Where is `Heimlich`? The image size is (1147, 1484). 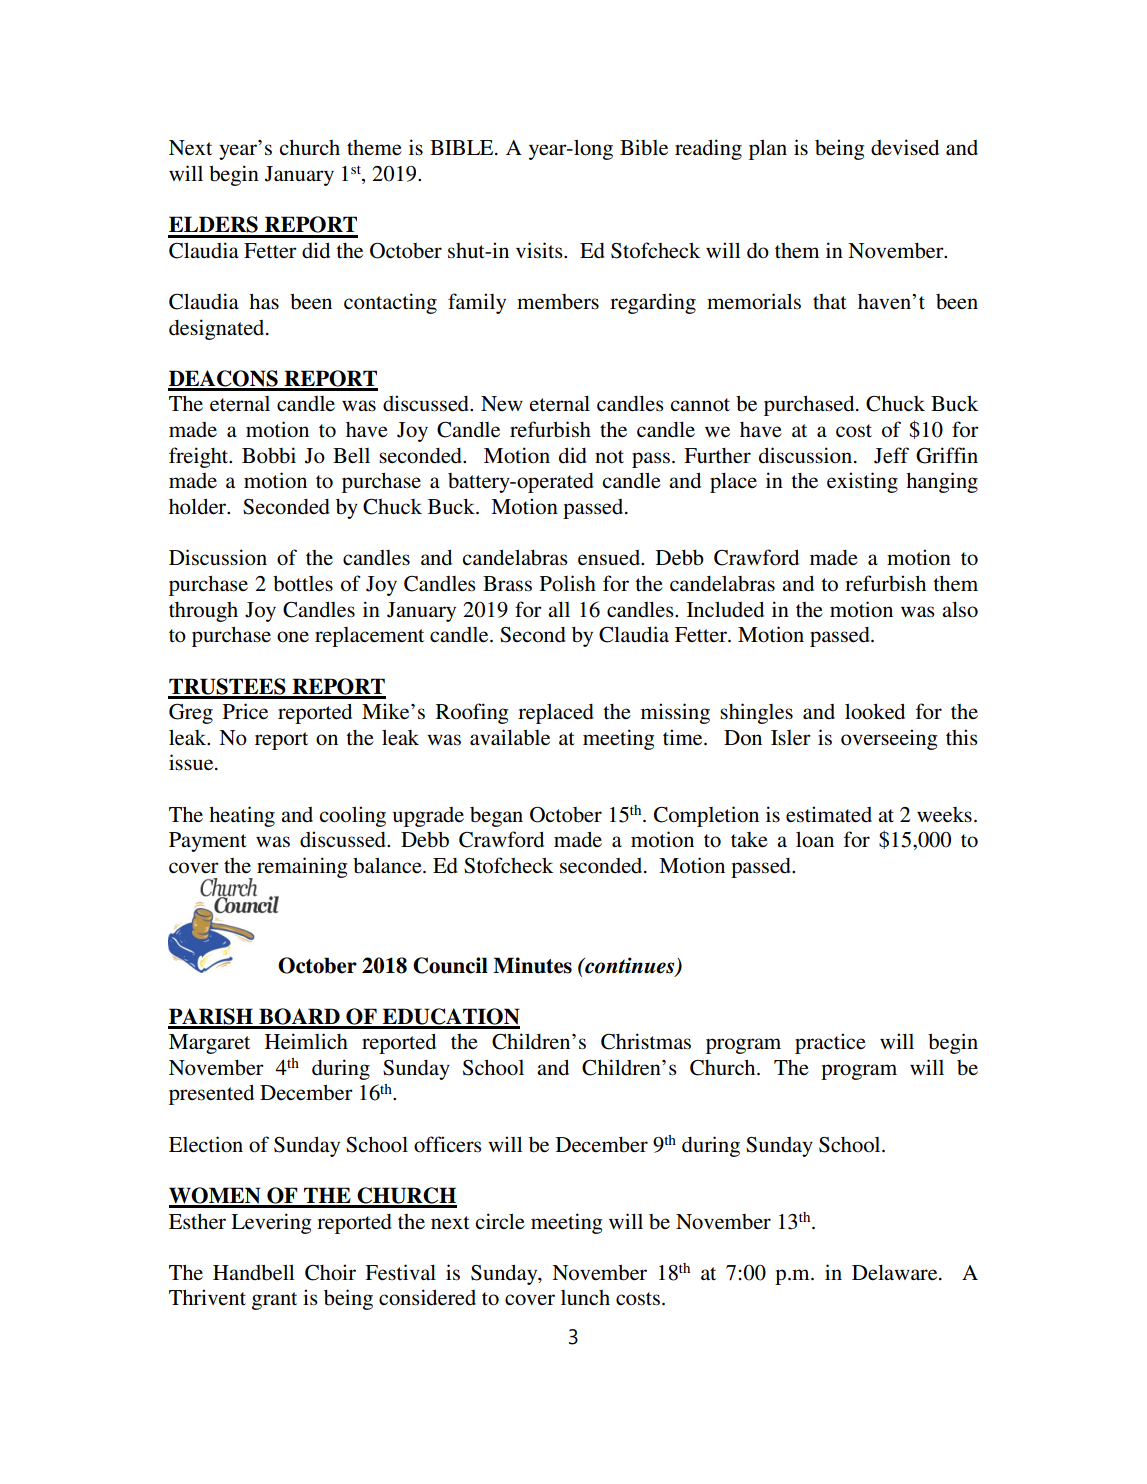
Heimlich is located at coordinates (306, 1041).
